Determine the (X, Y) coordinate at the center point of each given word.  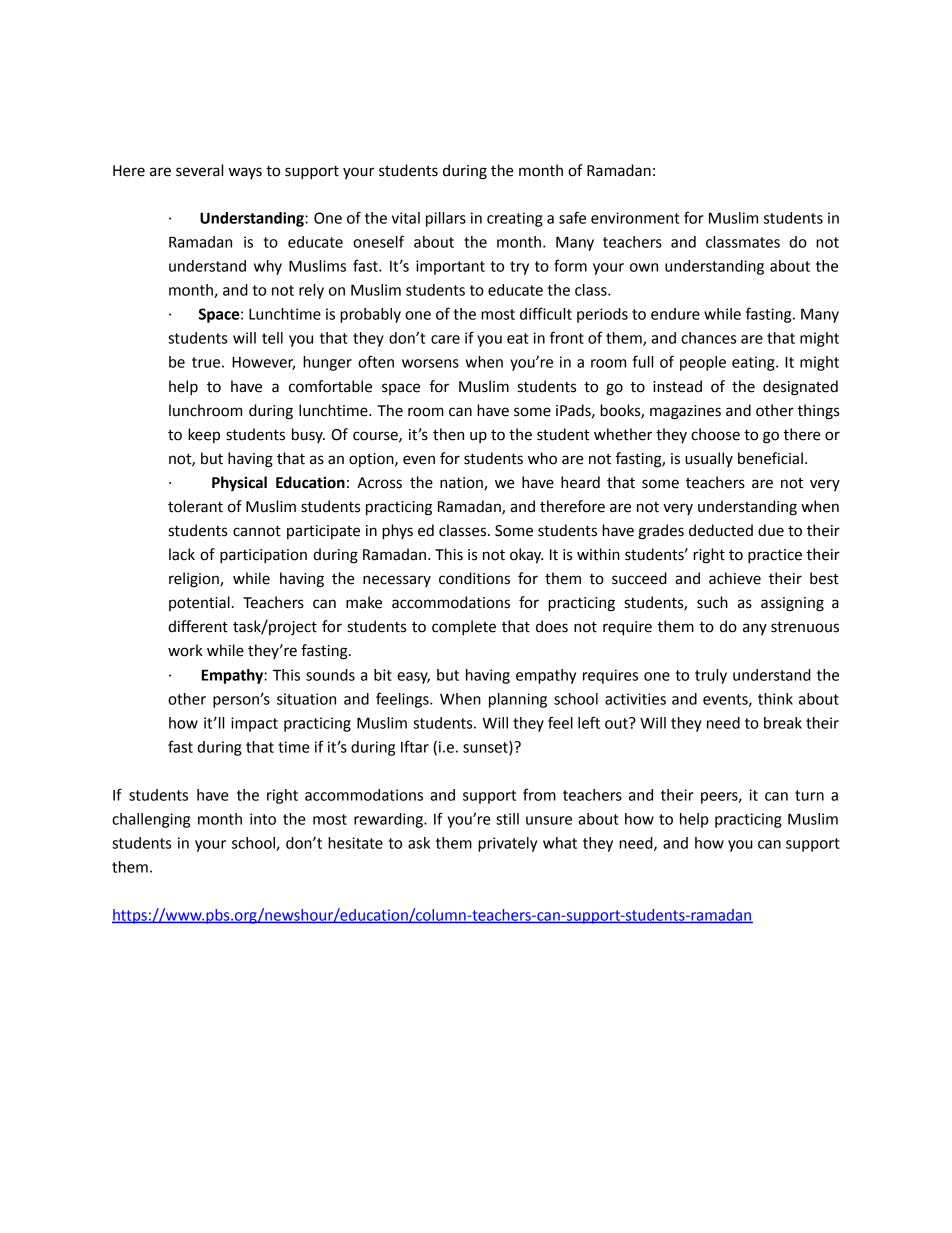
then (448, 434)
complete (464, 627)
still (507, 819)
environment (635, 218)
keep (204, 435)
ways (245, 173)
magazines (685, 412)
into (263, 819)
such (712, 602)
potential (199, 603)
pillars (446, 219)
